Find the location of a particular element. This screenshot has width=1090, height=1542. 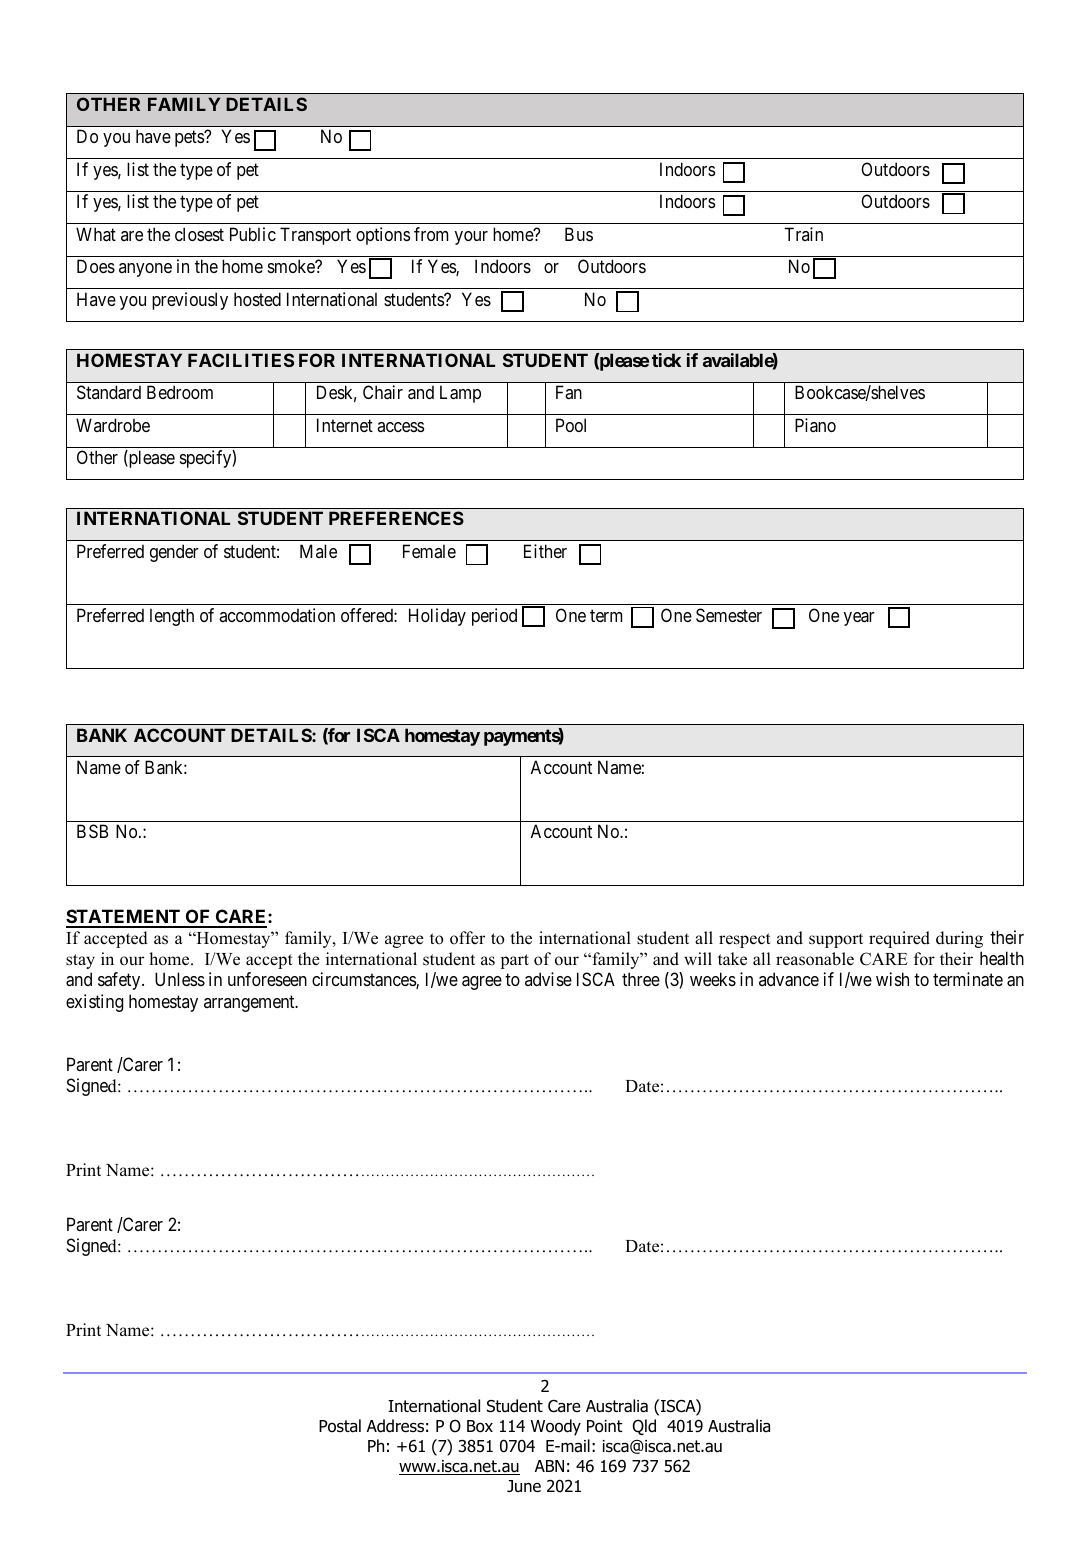

Bus is located at coordinates (579, 234).
